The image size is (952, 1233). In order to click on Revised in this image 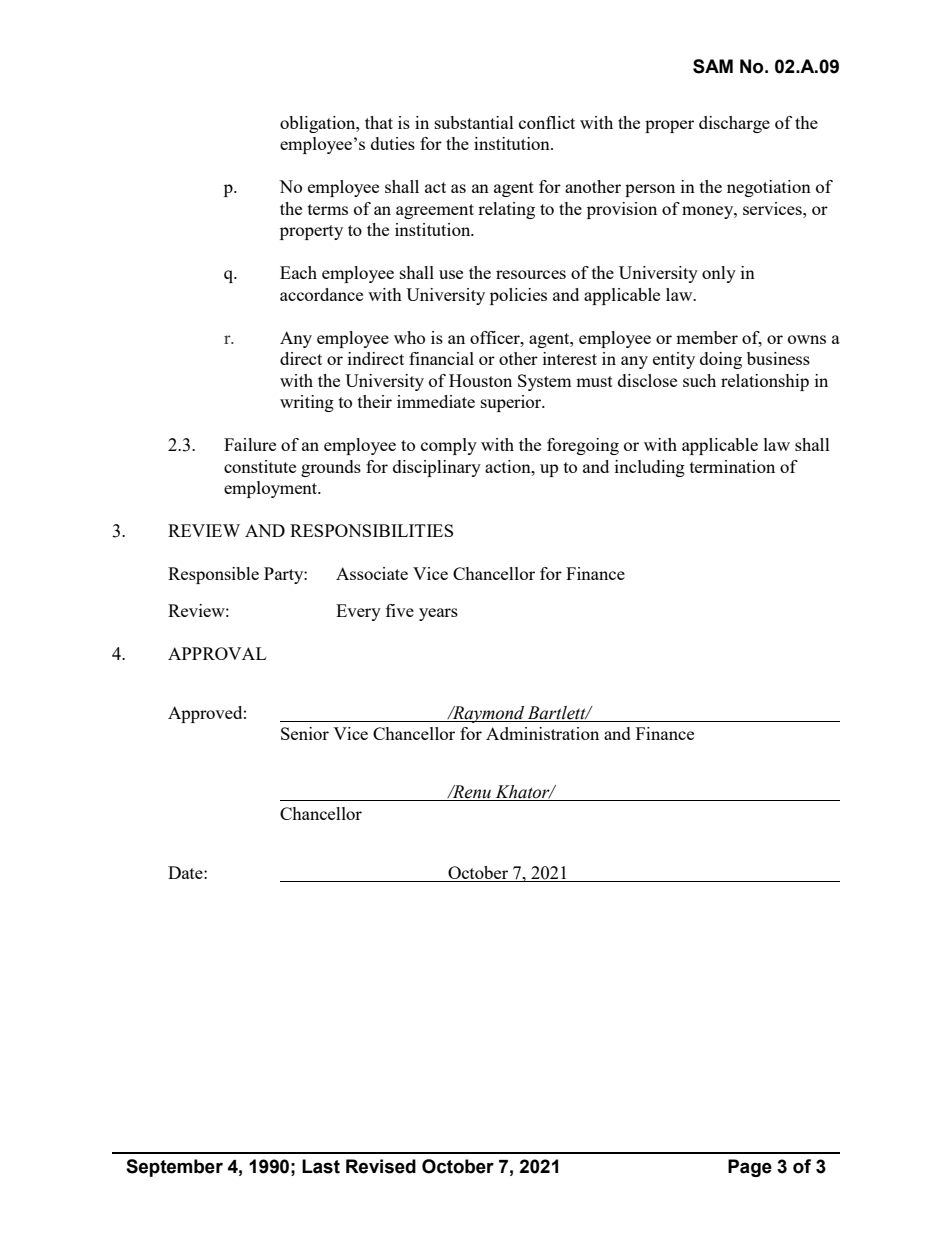, I will do `click(381, 1166)`.
